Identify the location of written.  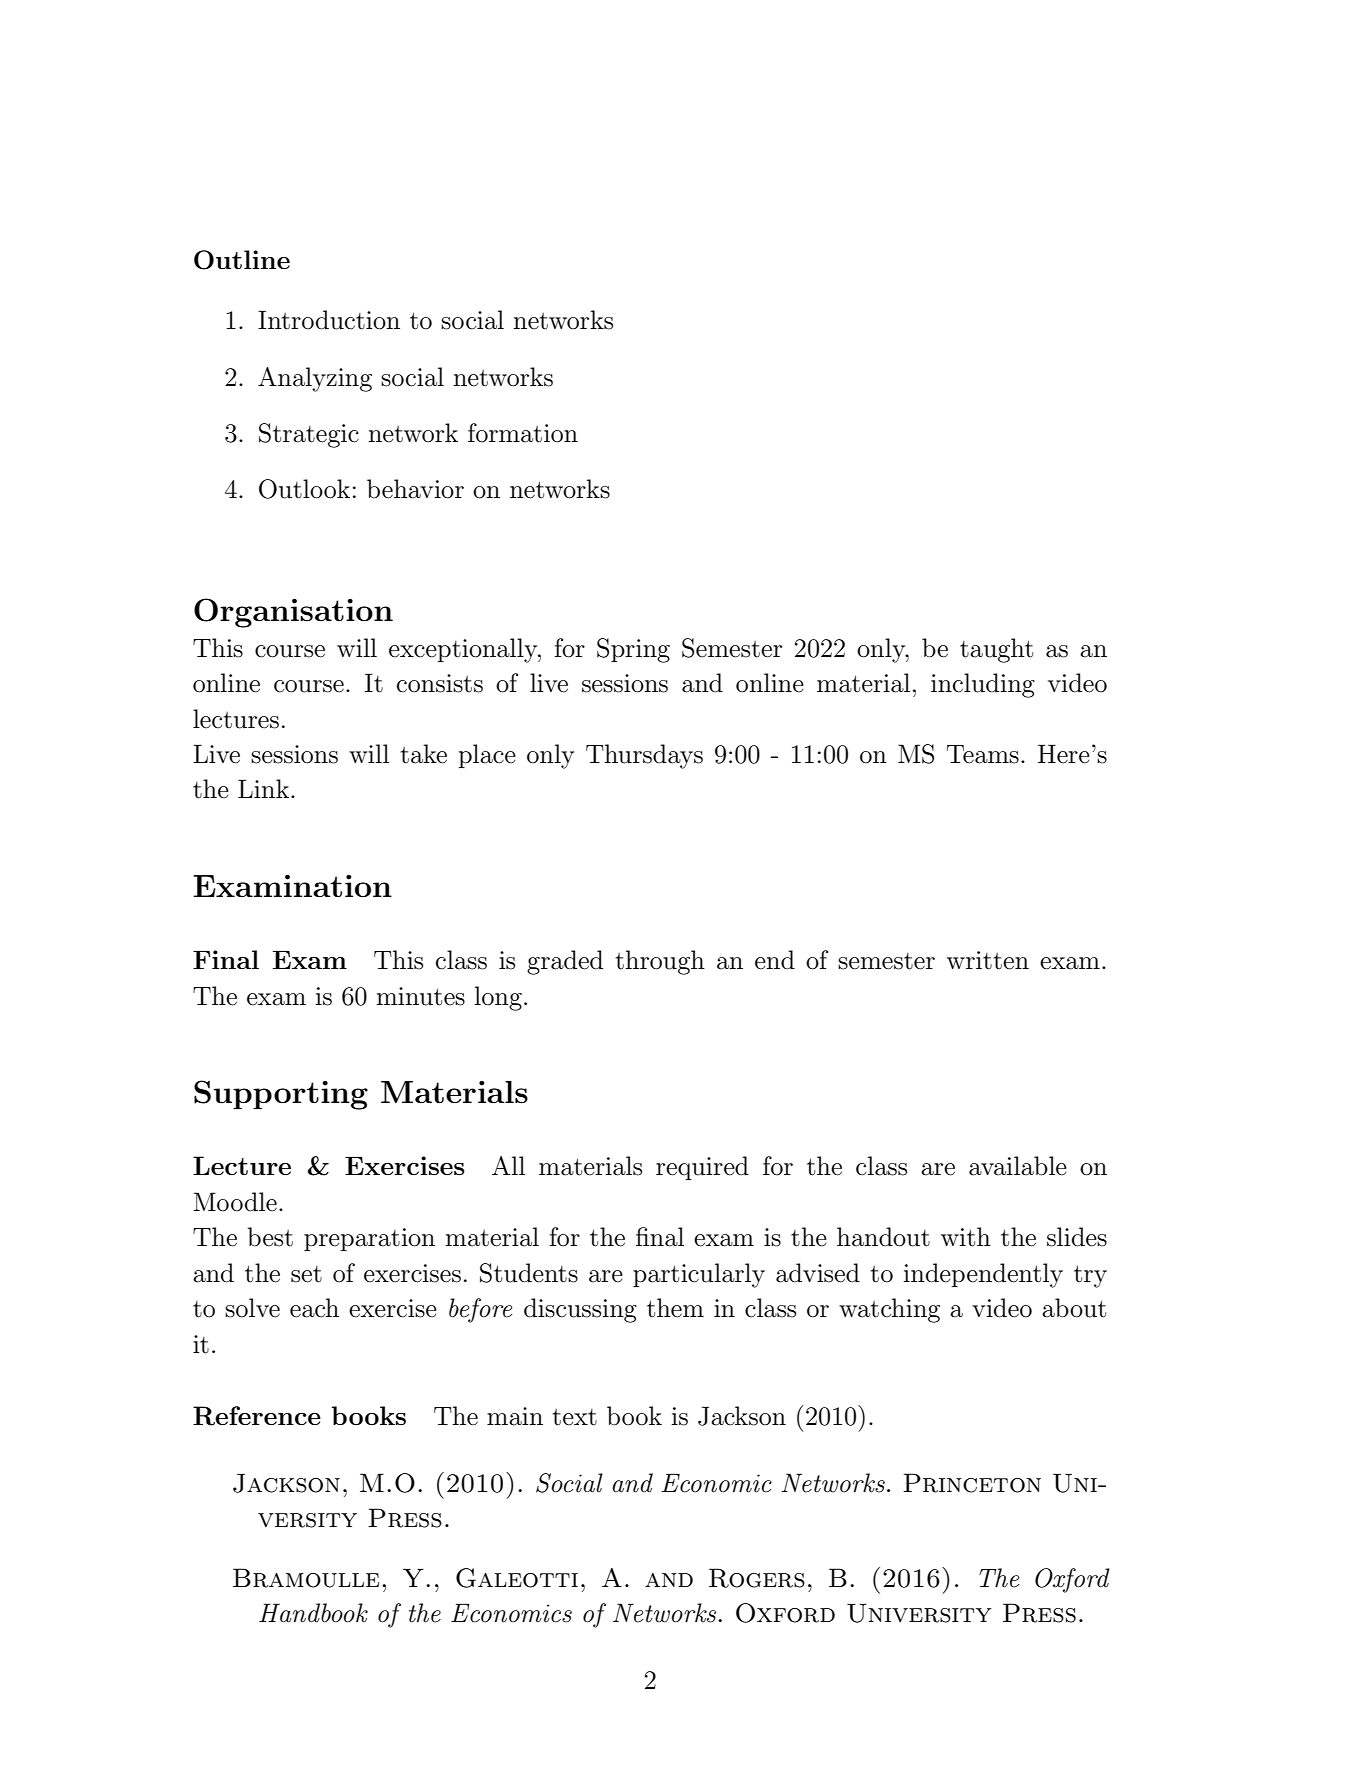
(988, 960).
